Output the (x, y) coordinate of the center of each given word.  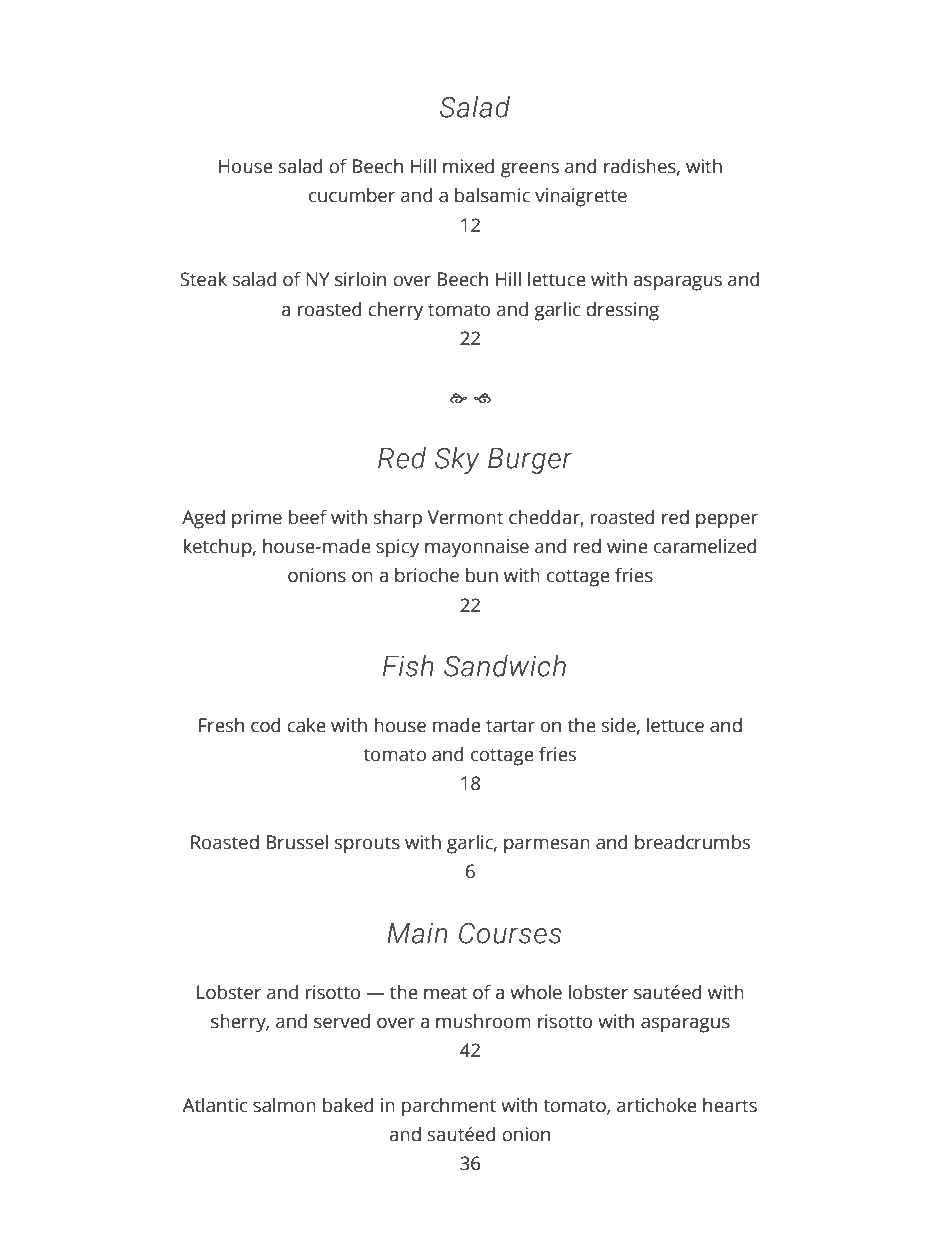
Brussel (297, 842)
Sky (457, 460)
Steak (203, 279)
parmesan (547, 846)
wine (627, 546)
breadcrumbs (692, 842)
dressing (622, 311)
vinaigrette (581, 197)
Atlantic (215, 1105)
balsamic (492, 195)
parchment (449, 1107)
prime (257, 519)
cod (266, 725)
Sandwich (505, 666)
